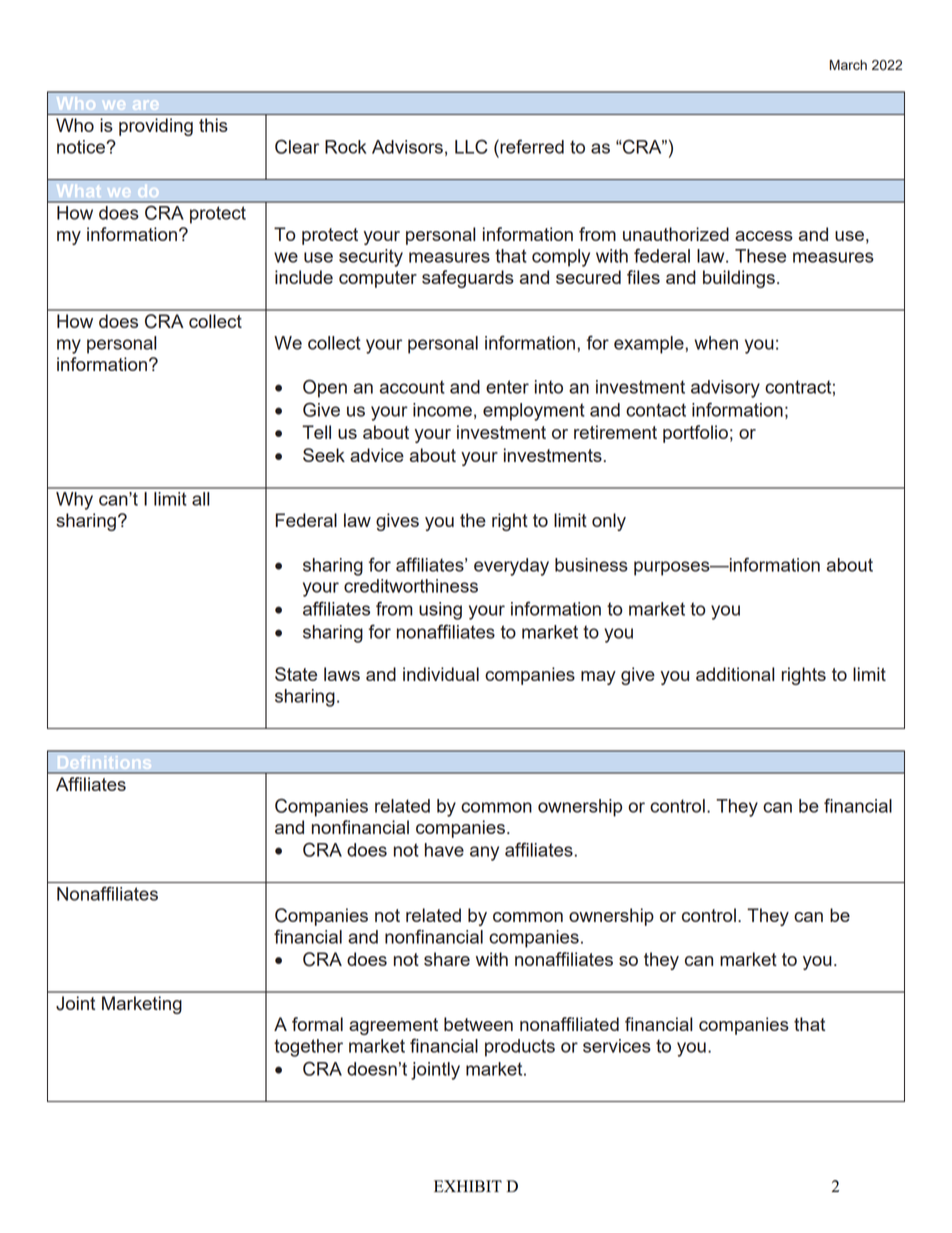  I want to click on together, so click(308, 1048).
